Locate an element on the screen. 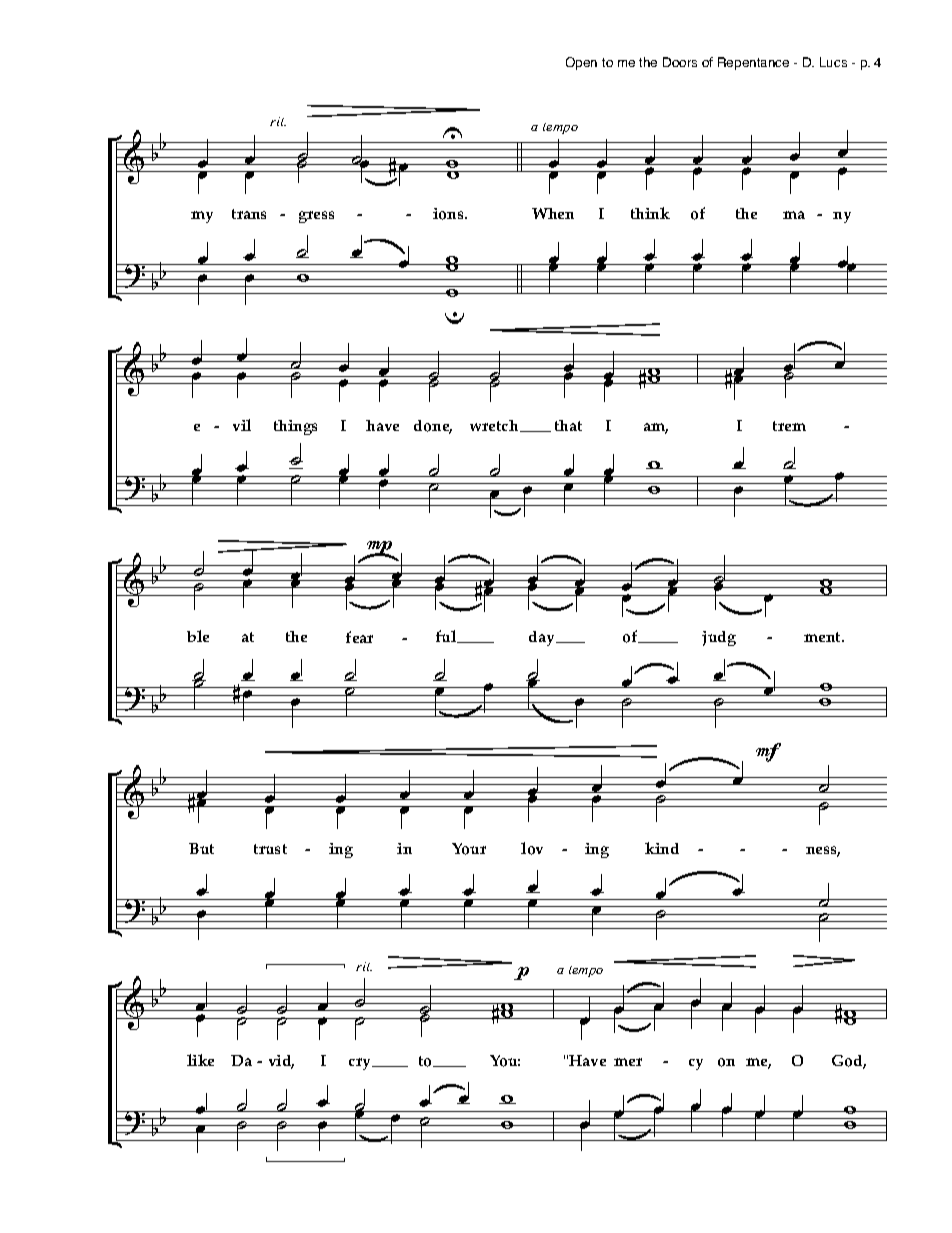 This screenshot has width=952, height=1233. lov is located at coordinates (532, 848).
